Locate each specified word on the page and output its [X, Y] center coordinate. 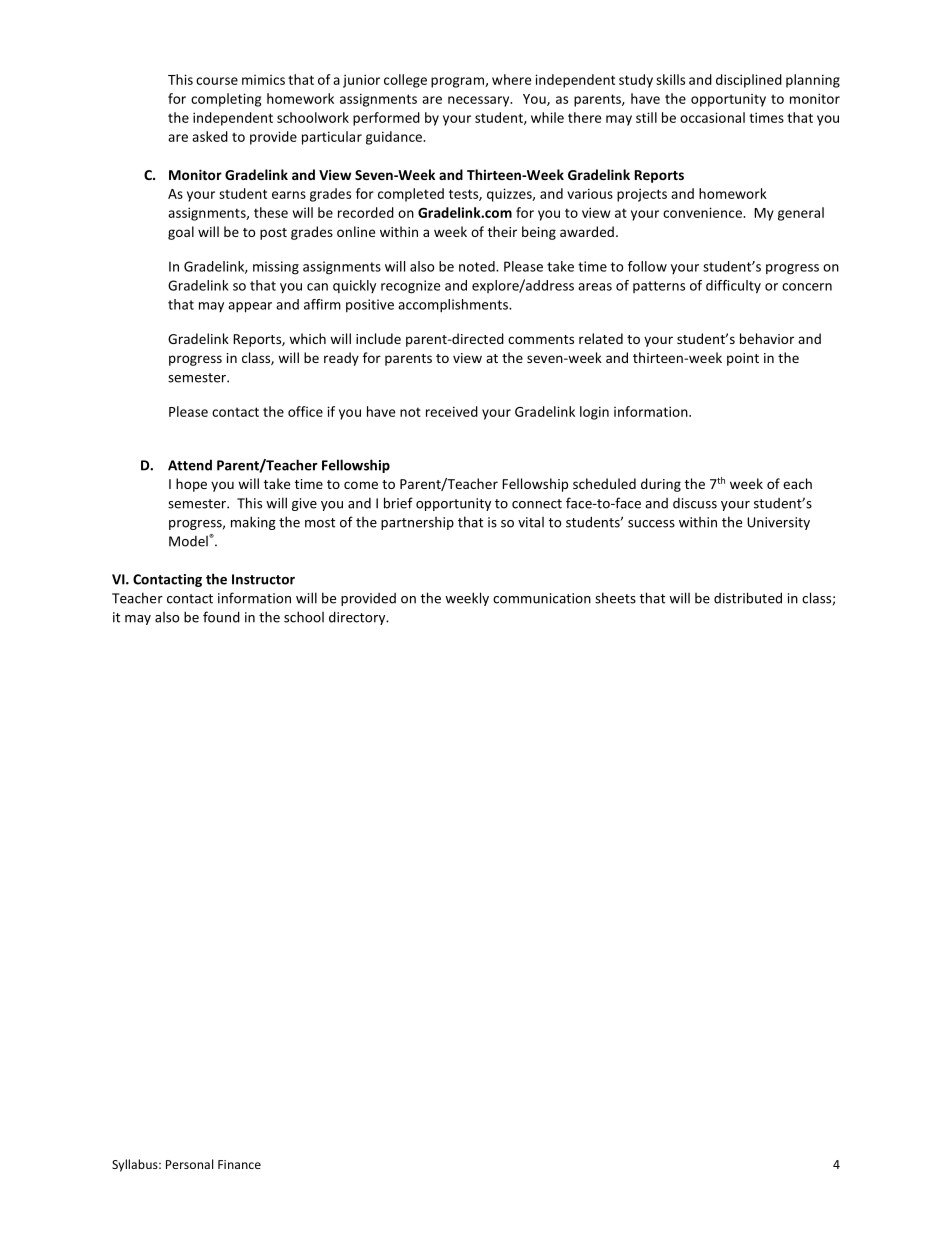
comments [541, 339]
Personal [189, 1164]
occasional [712, 117]
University [778, 523]
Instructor [263, 579]
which [307, 338]
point [743, 359]
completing [226, 100]
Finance [239, 1164]
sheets [615, 598]
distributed [748, 598]
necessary [480, 101]
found [221, 617]
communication [542, 598]
